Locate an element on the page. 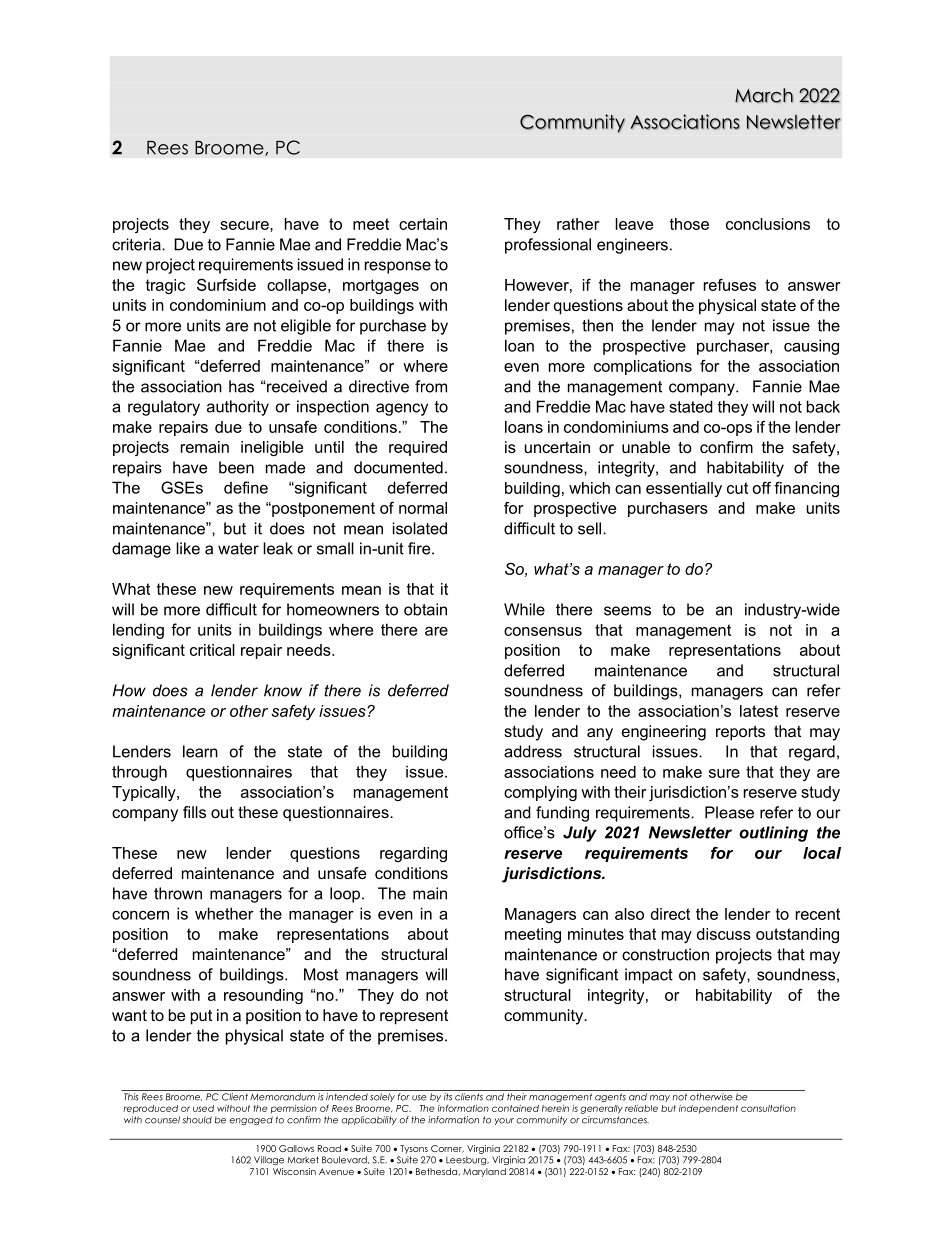  rather is located at coordinates (578, 224).
